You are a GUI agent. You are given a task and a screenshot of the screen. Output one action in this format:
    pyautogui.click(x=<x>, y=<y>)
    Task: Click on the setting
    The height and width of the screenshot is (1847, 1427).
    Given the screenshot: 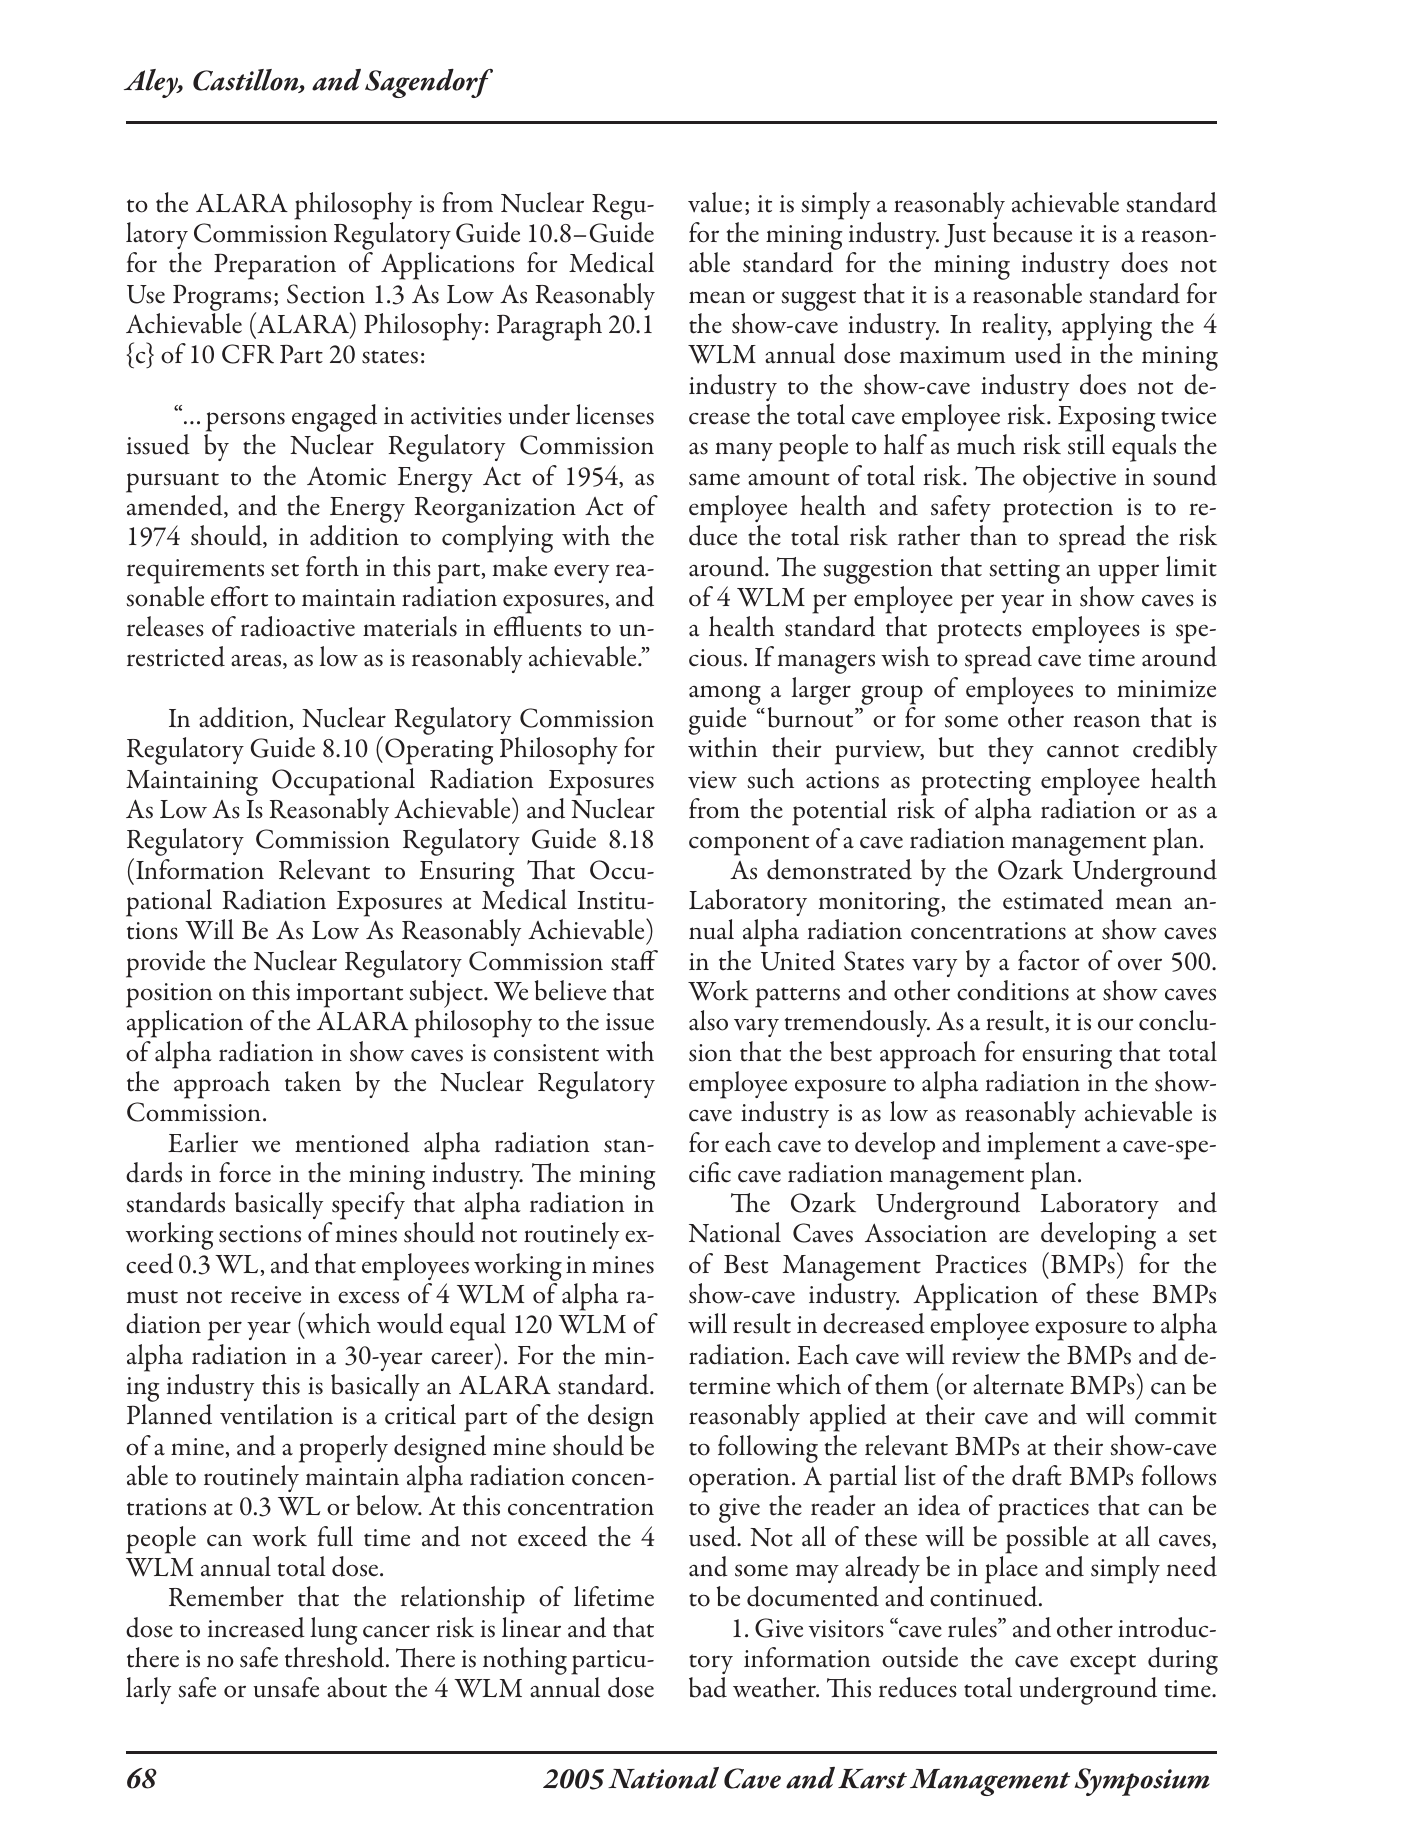 What is the action you would take?
    pyautogui.click(x=1024, y=571)
